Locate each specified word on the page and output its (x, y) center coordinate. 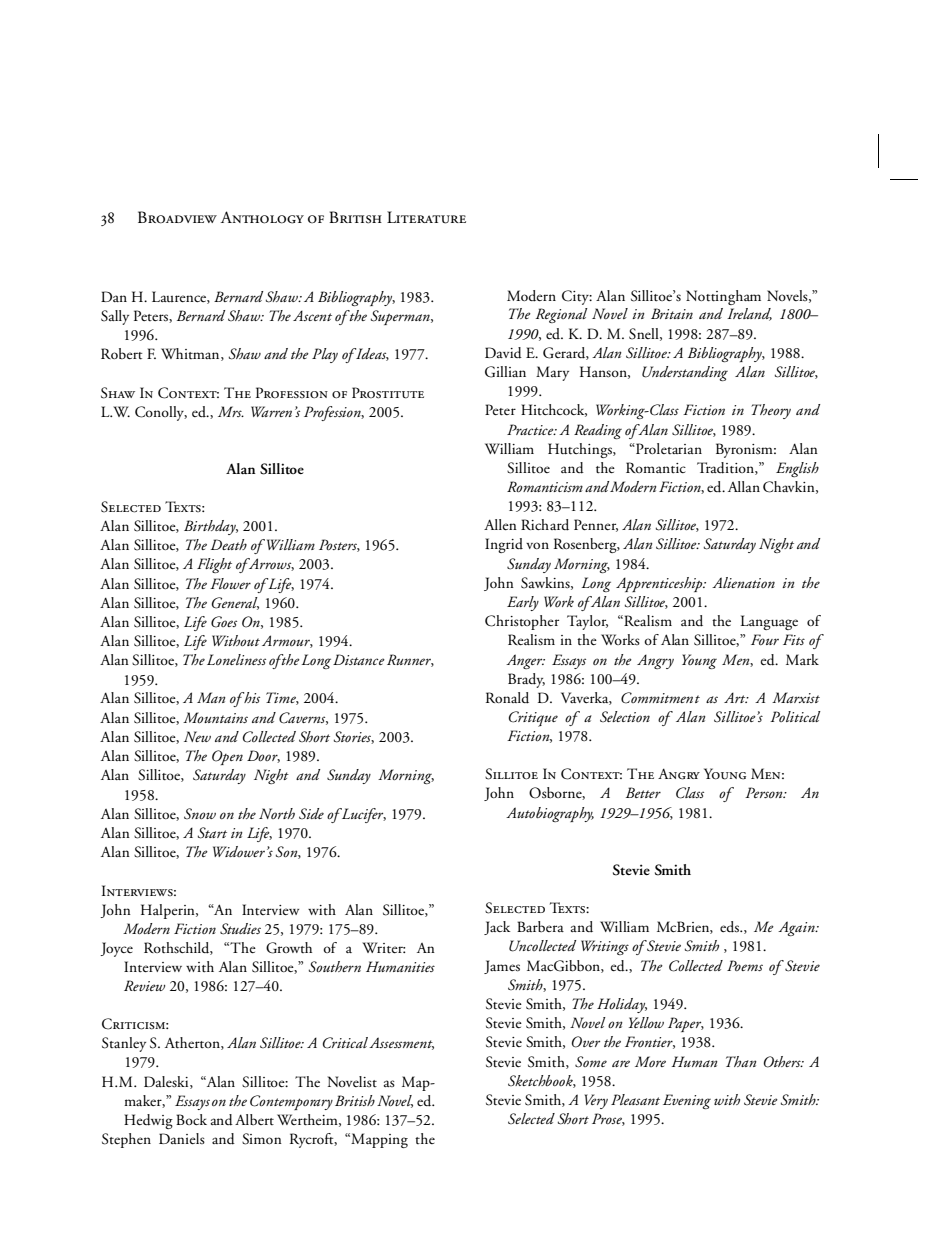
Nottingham (723, 297)
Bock (191, 1119)
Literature (426, 217)
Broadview (177, 217)
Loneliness (236, 659)
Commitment (660, 698)
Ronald (507, 698)
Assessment (401, 1043)
